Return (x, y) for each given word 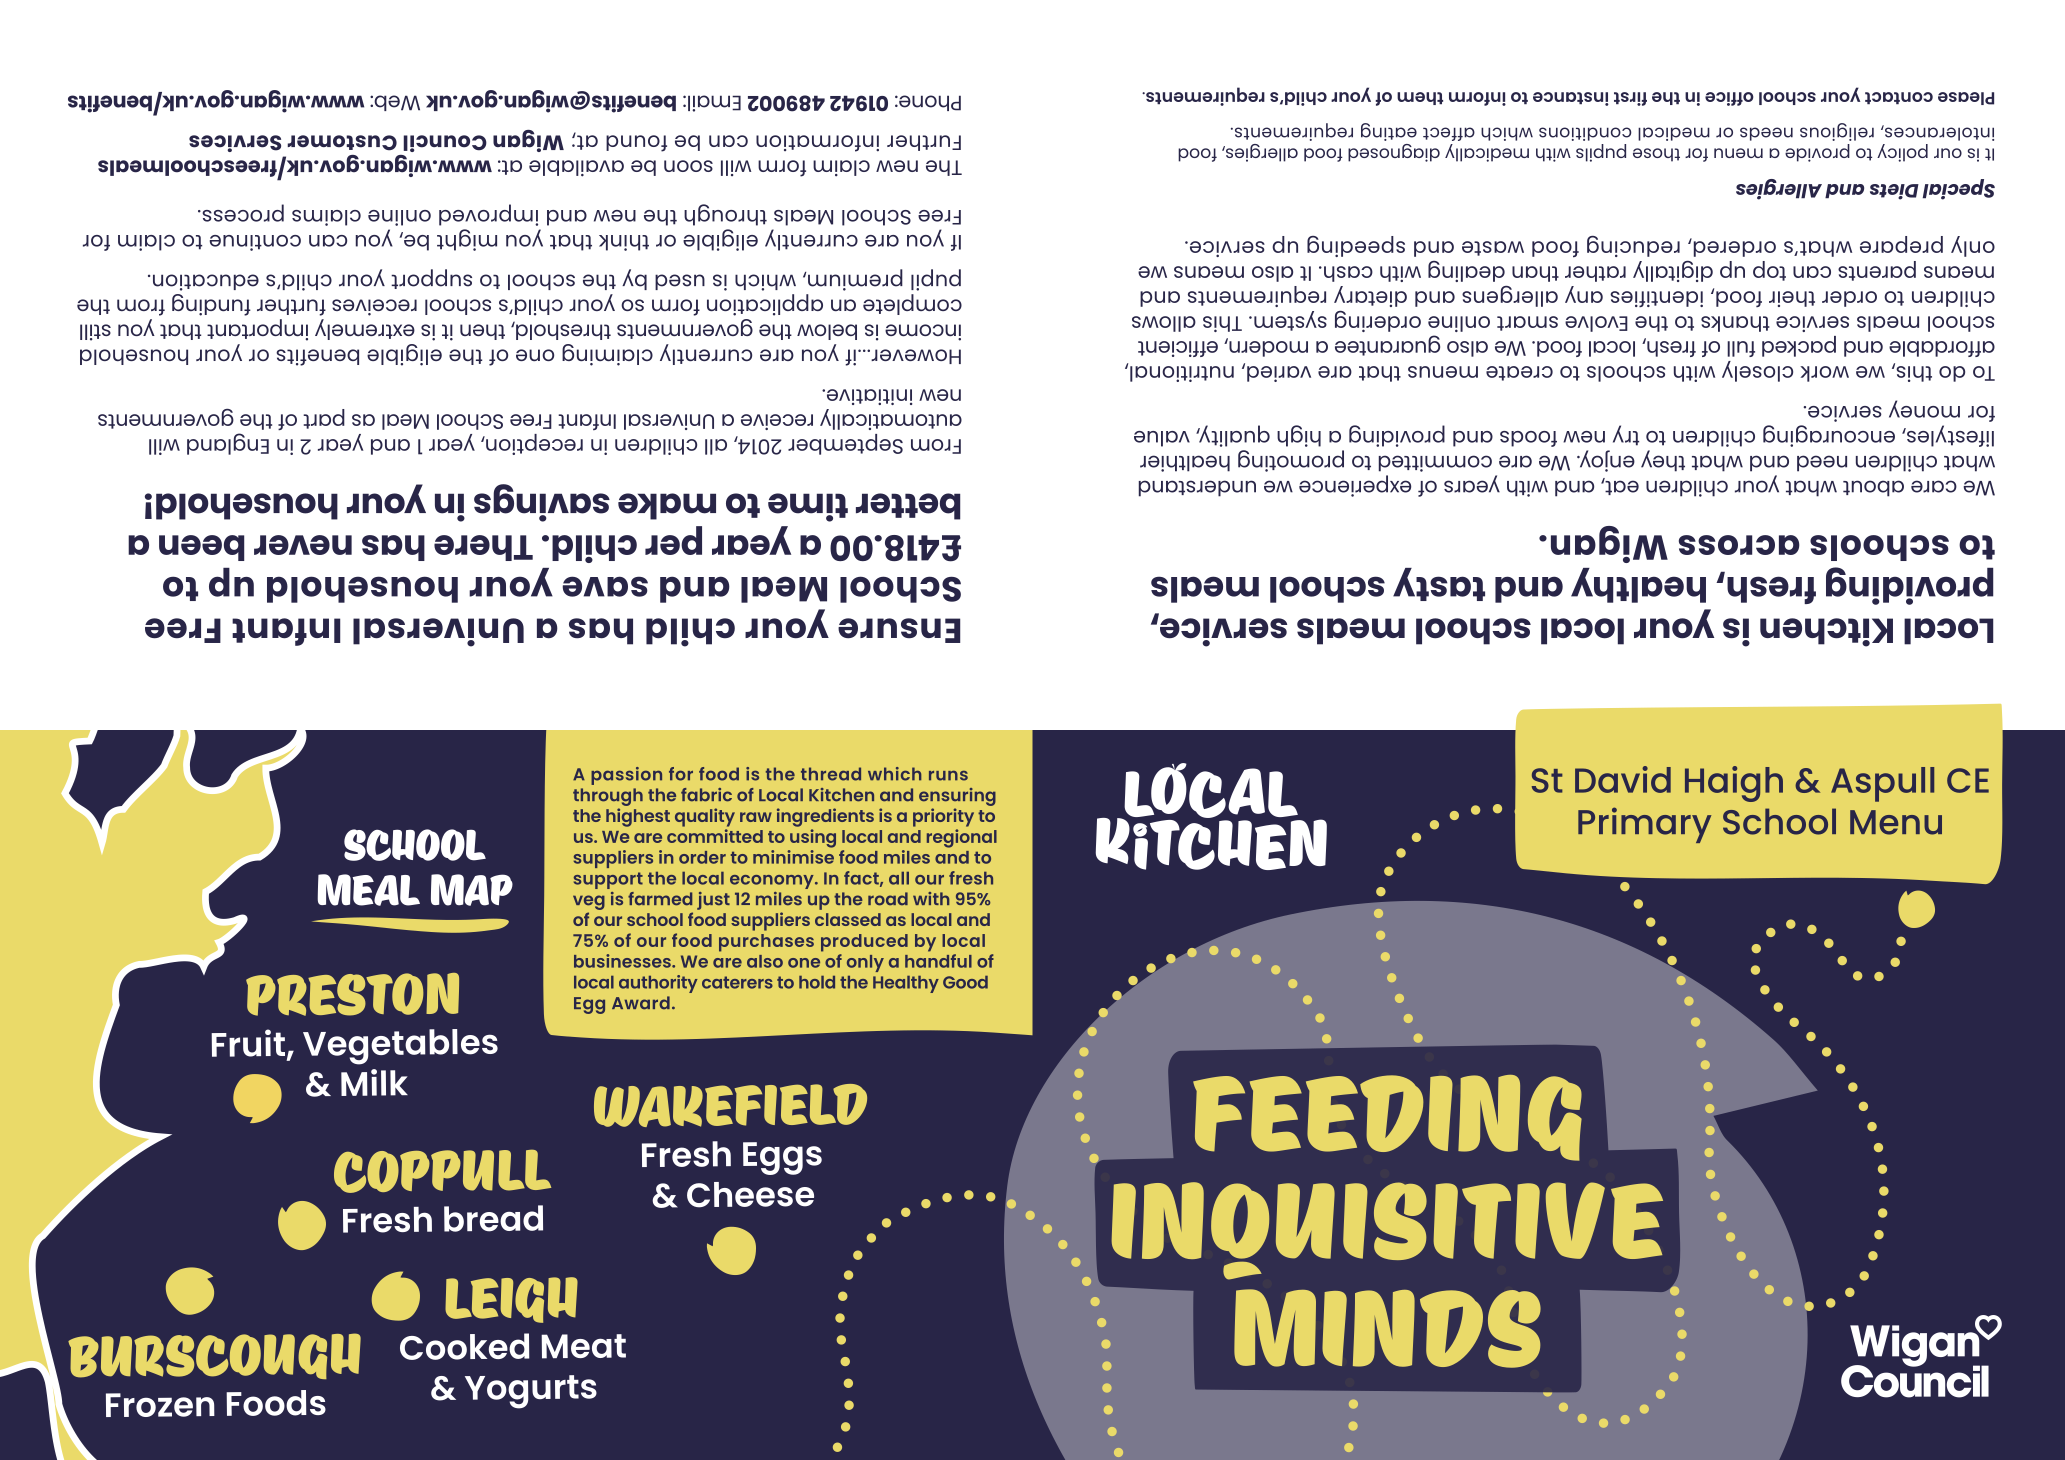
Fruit (248, 1043)
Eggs (782, 1158)
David (1623, 779)
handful (938, 961)
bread (493, 1218)
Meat (583, 1346)
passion (626, 776)
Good (965, 982)
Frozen (160, 1405)
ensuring (957, 797)
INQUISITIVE (1387, 1231)
